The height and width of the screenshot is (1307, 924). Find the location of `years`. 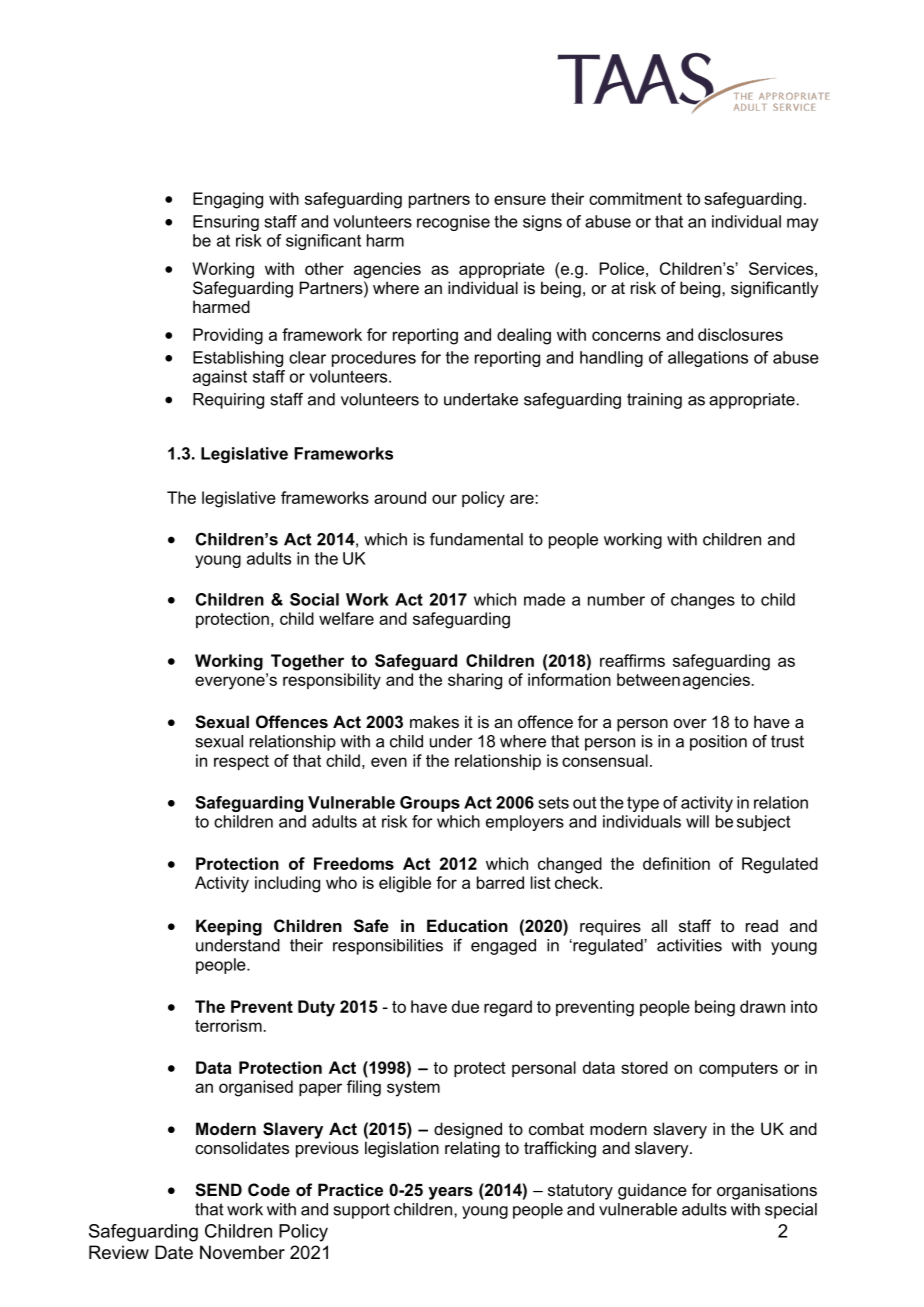

years is located at coordinates (450, 1193).
